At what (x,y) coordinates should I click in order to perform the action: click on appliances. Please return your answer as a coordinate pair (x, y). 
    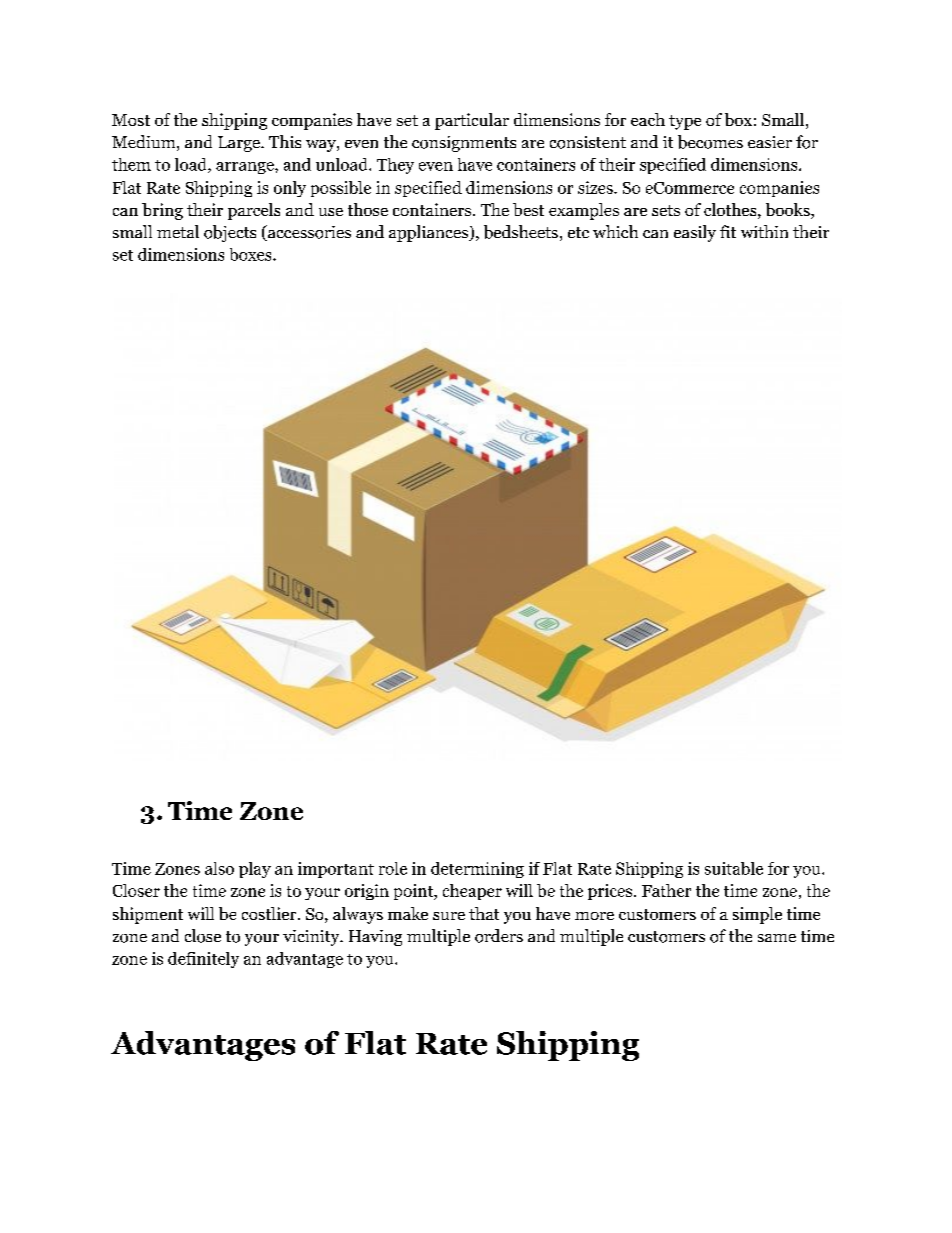
    Looking at the image, I should click on (429, 233).
